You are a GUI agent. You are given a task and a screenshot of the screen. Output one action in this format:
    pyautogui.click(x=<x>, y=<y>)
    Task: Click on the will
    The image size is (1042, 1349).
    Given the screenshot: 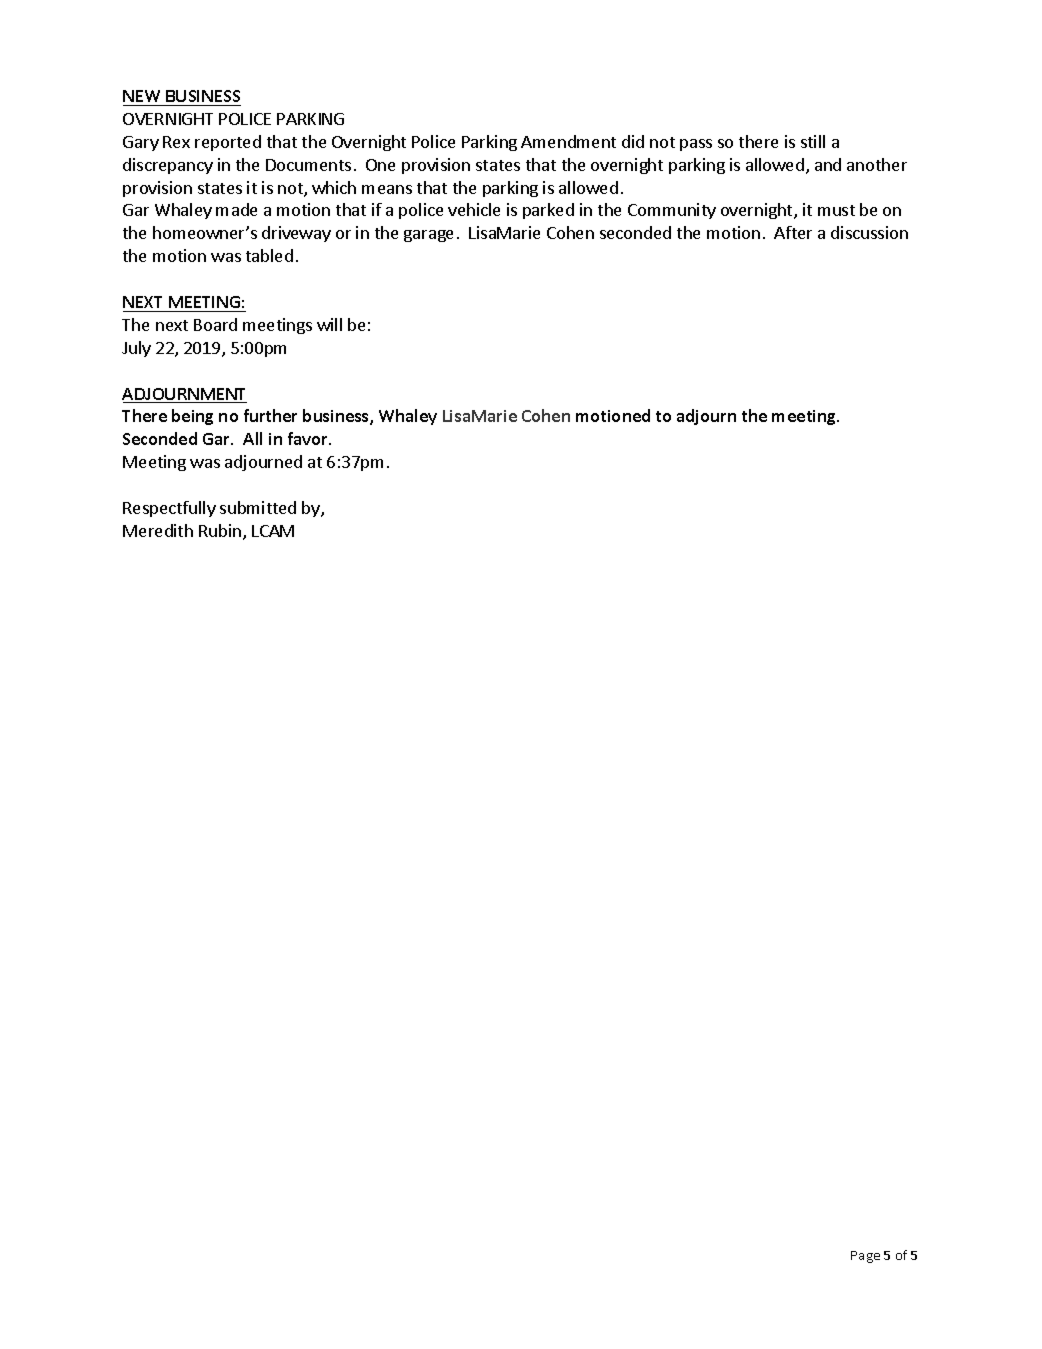 What is the action you would take?
    pyautogui.click(x=329, y=324)
